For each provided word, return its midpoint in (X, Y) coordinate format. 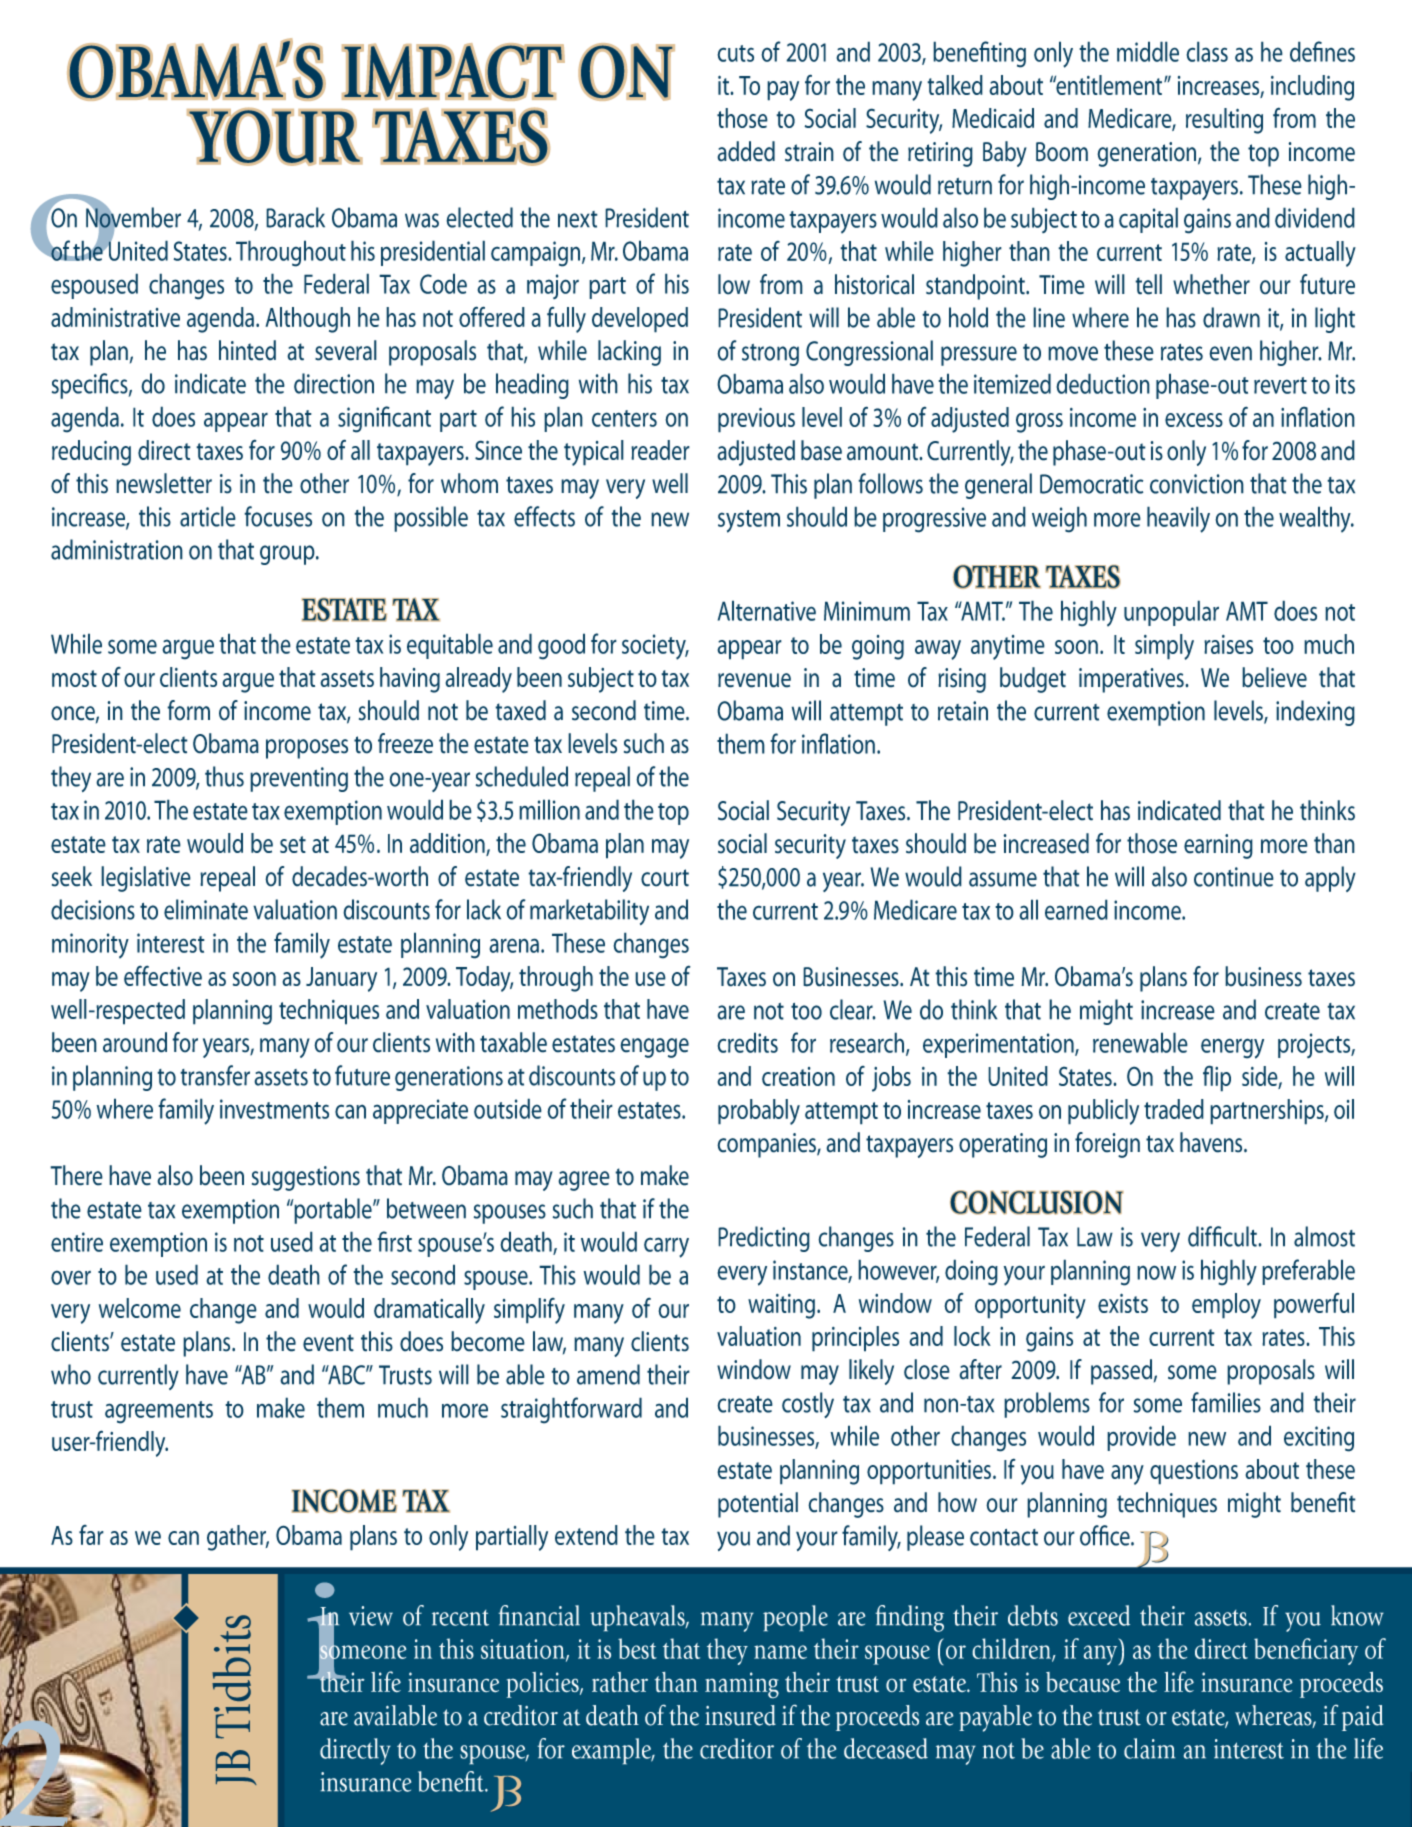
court (665, 878)
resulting (1224, 121)
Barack (295, 217)
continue (1234, 877)
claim (1150, 1748)
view (371, 1616)
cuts (735, 53)
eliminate (206, 909)
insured (740, 1715)
